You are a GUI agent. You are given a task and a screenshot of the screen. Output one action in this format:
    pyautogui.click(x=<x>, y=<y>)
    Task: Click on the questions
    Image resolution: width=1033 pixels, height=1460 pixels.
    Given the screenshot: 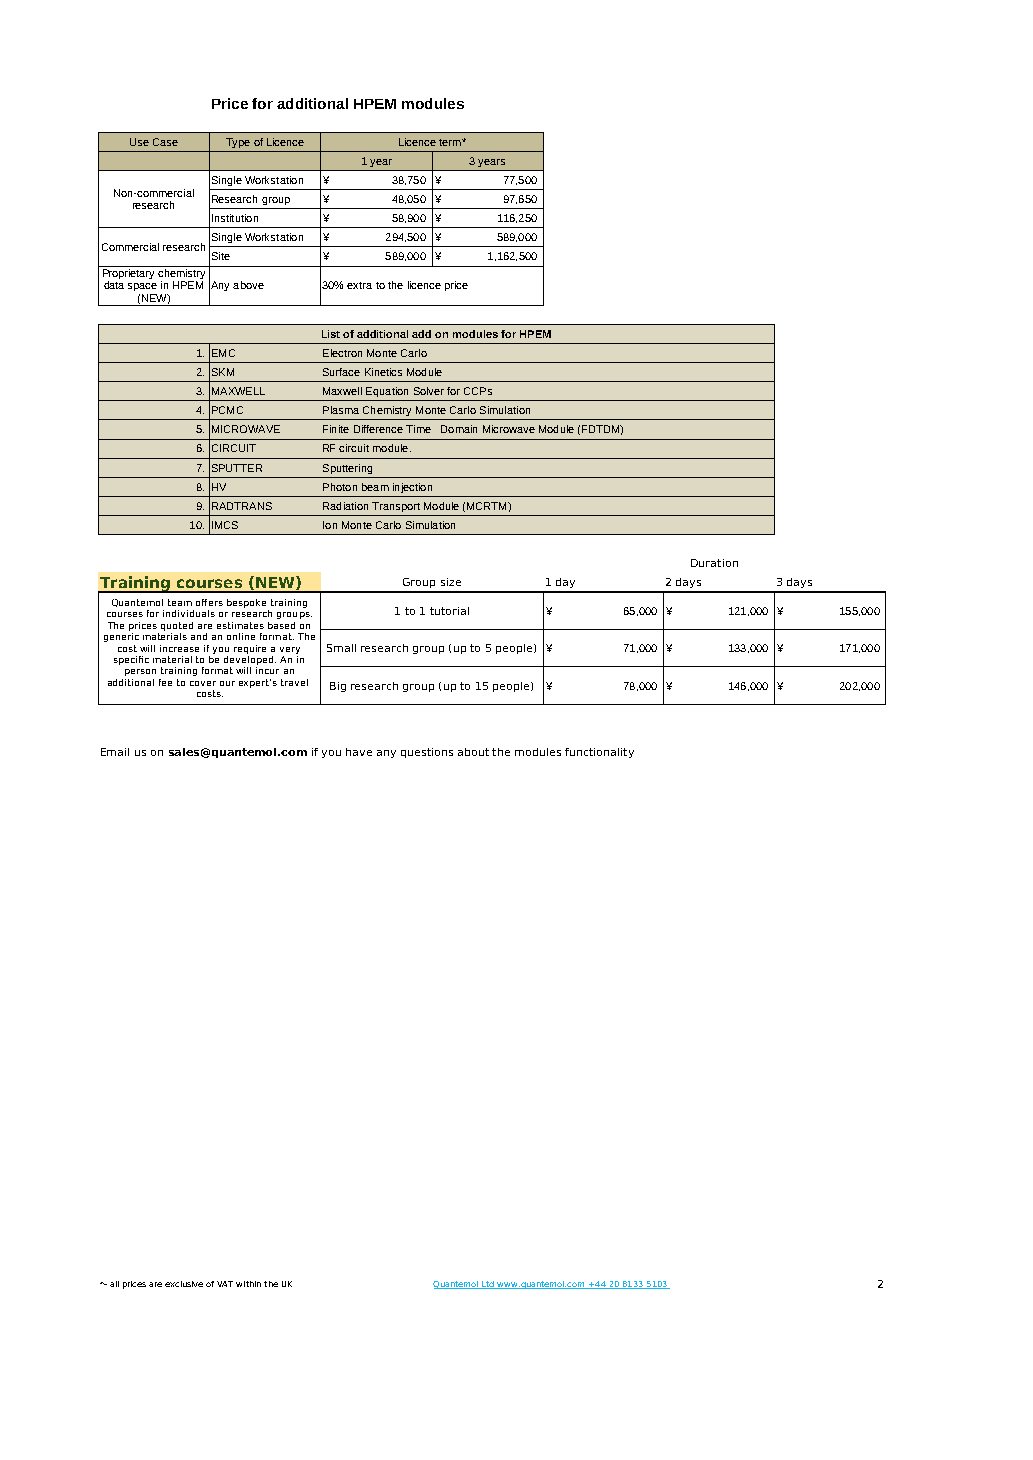 What is the action you would take?
    pyautogui.click(x=427, y=753)
